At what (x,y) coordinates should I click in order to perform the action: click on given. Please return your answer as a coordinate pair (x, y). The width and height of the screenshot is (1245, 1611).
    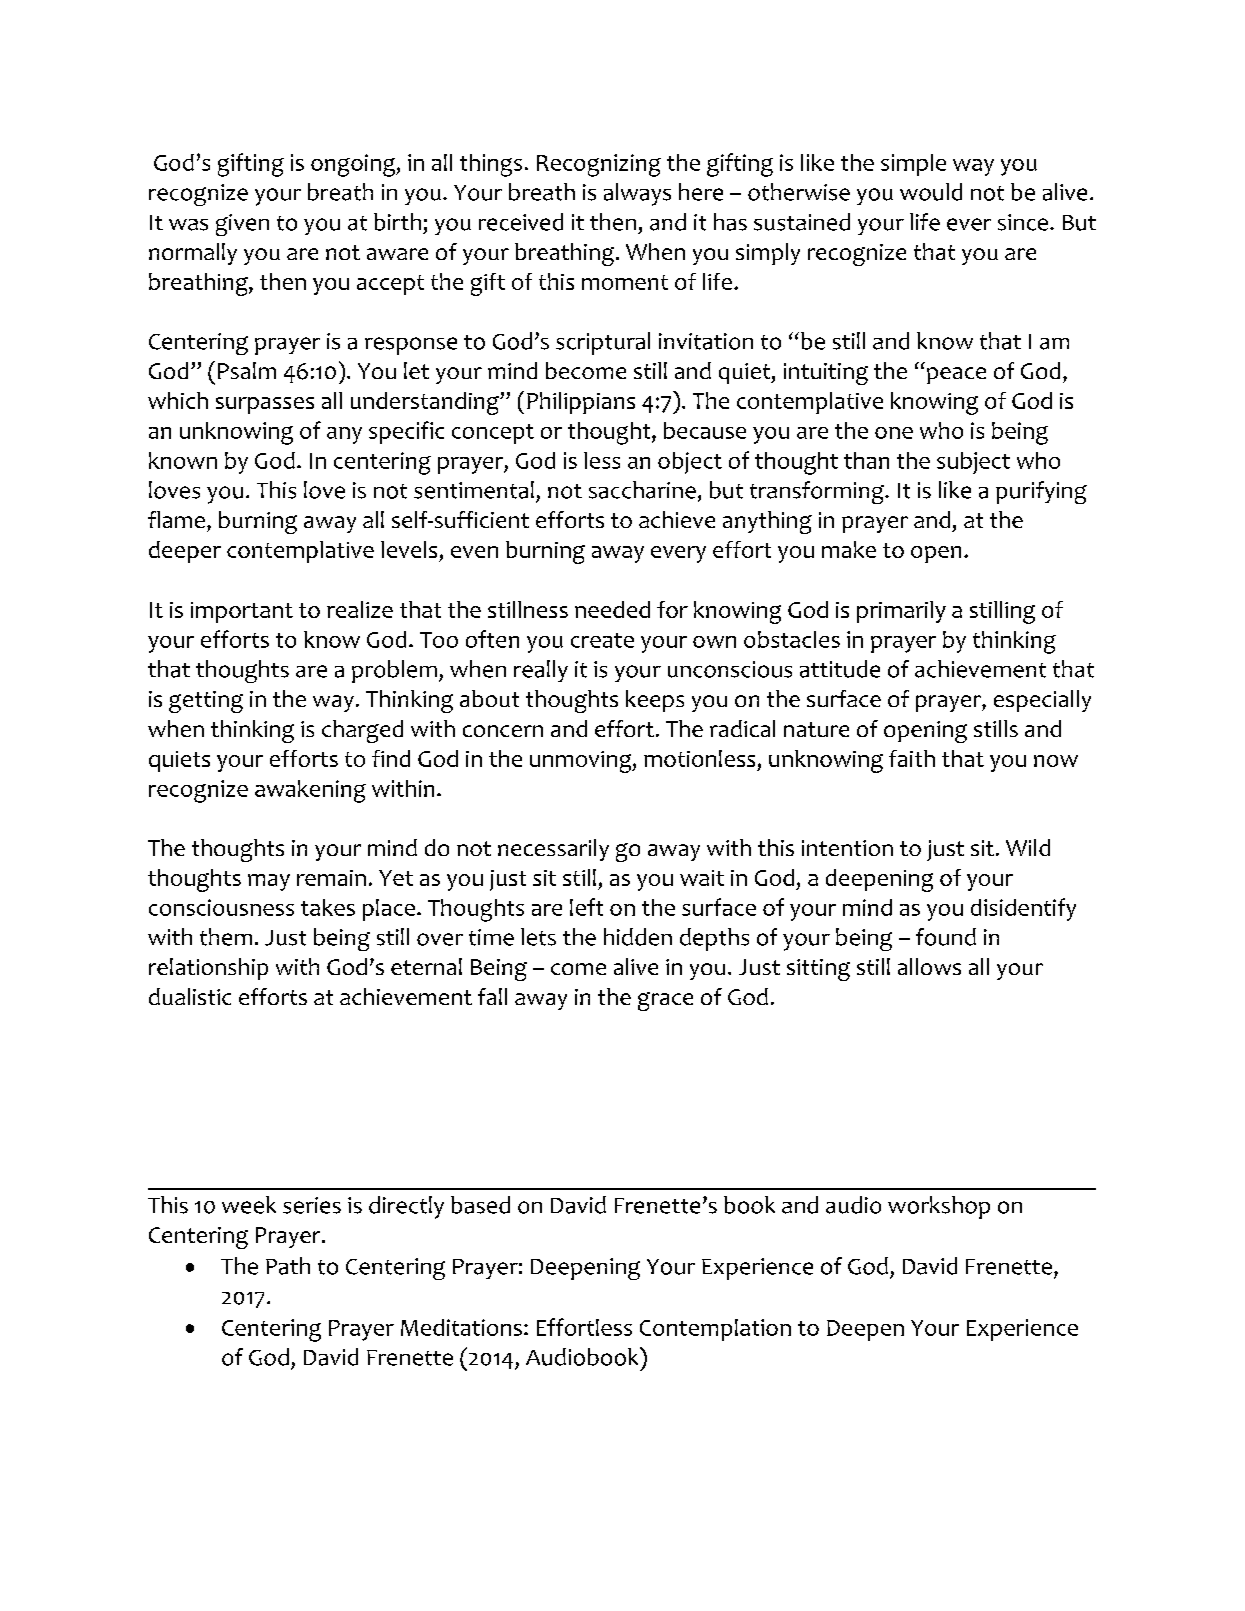
    Looking at the image, I should click on (242, 225).
